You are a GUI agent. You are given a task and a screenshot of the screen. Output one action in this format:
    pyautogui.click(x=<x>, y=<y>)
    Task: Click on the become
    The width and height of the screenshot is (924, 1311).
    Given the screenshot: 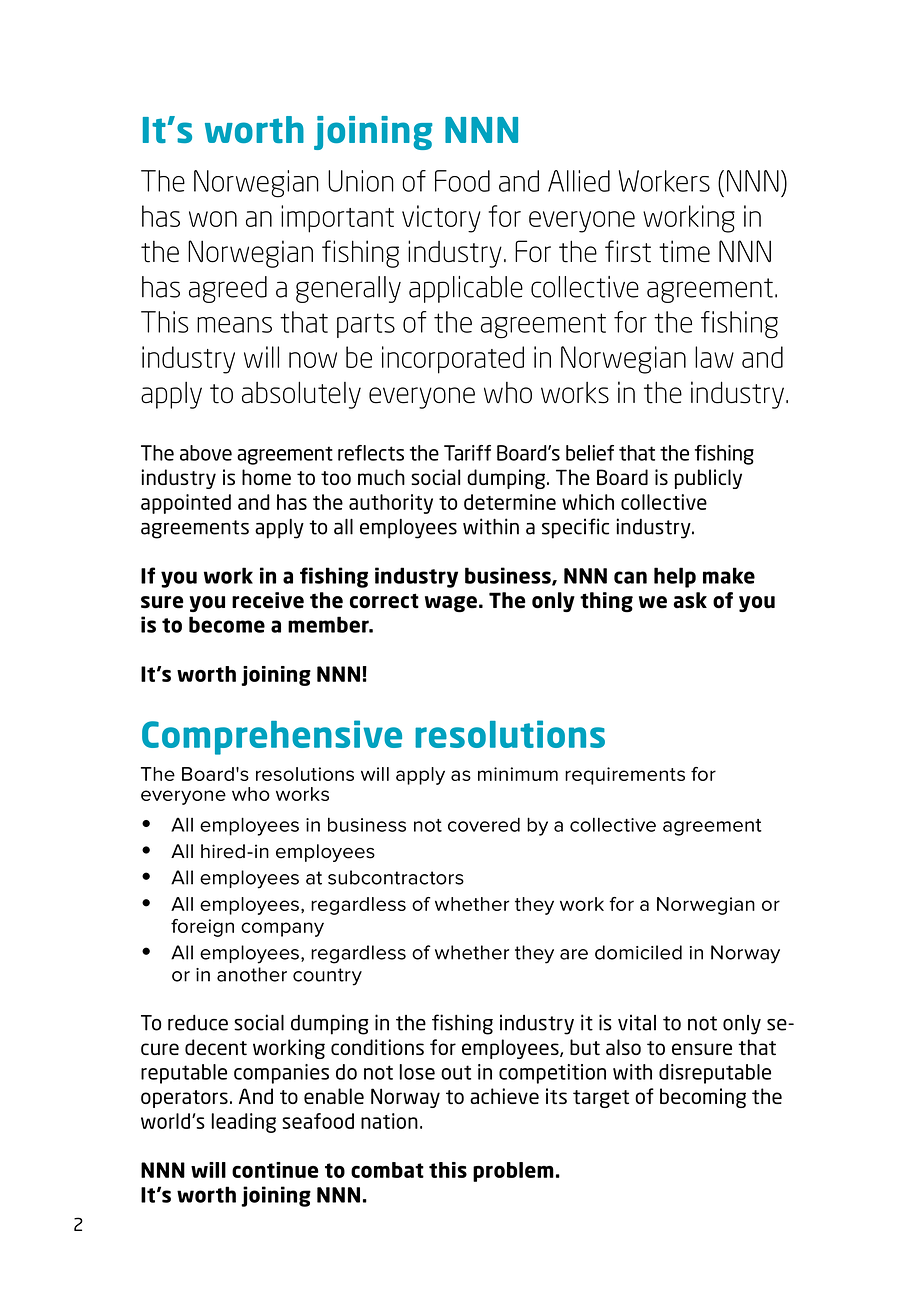 What is the action you would take?
    pyautogui.click(x=227, y=624)
